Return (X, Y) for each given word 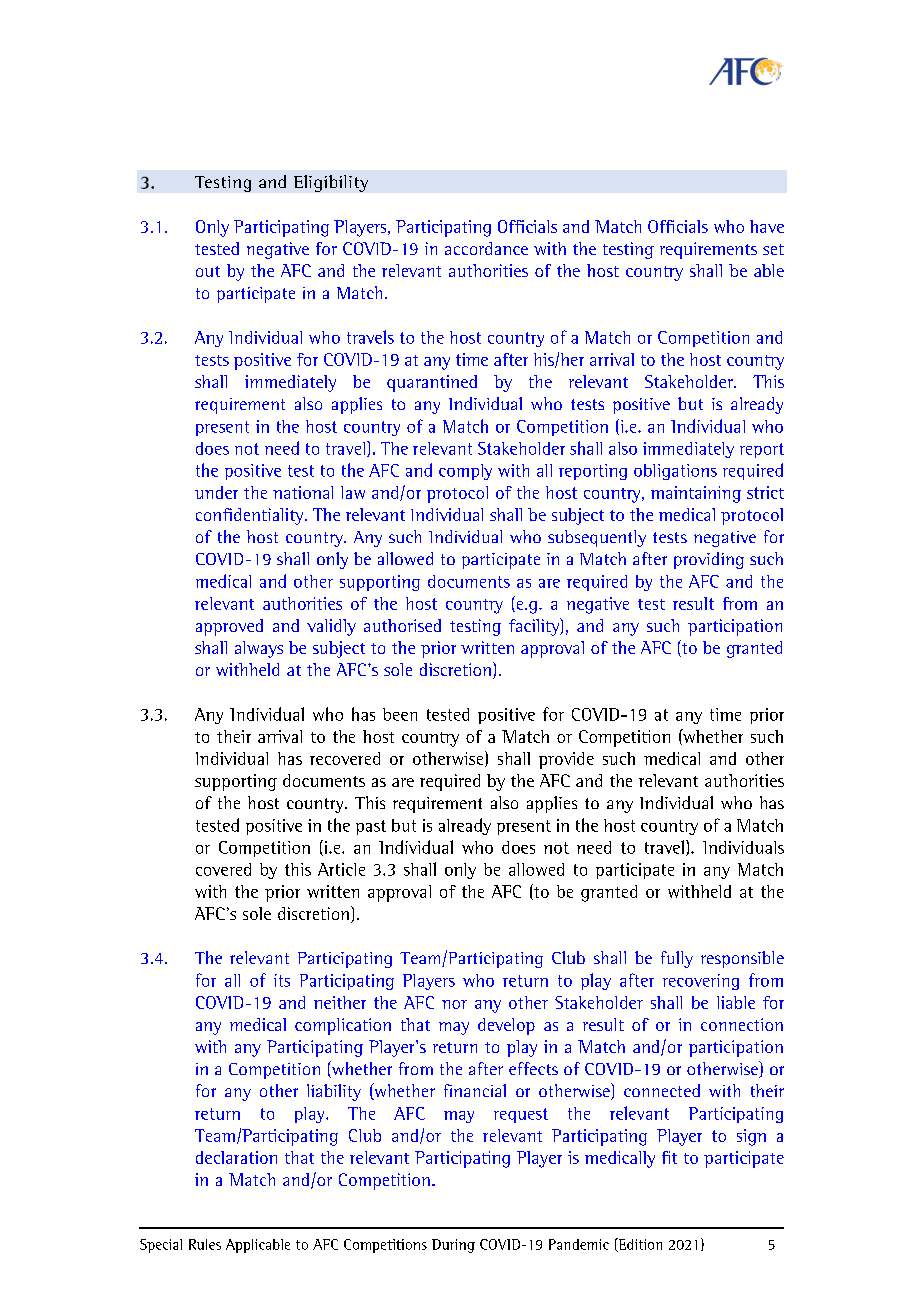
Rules (205, 1244)
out (208, 271)
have (767, 226)
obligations (675, 472)
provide (566, 760)
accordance (486, 248)
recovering (701, 982)
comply (465, 472)
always (259, 649)
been (400, 714)
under (216, 492)
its (282, 980)
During (453, 1246)
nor (454, 1004)
